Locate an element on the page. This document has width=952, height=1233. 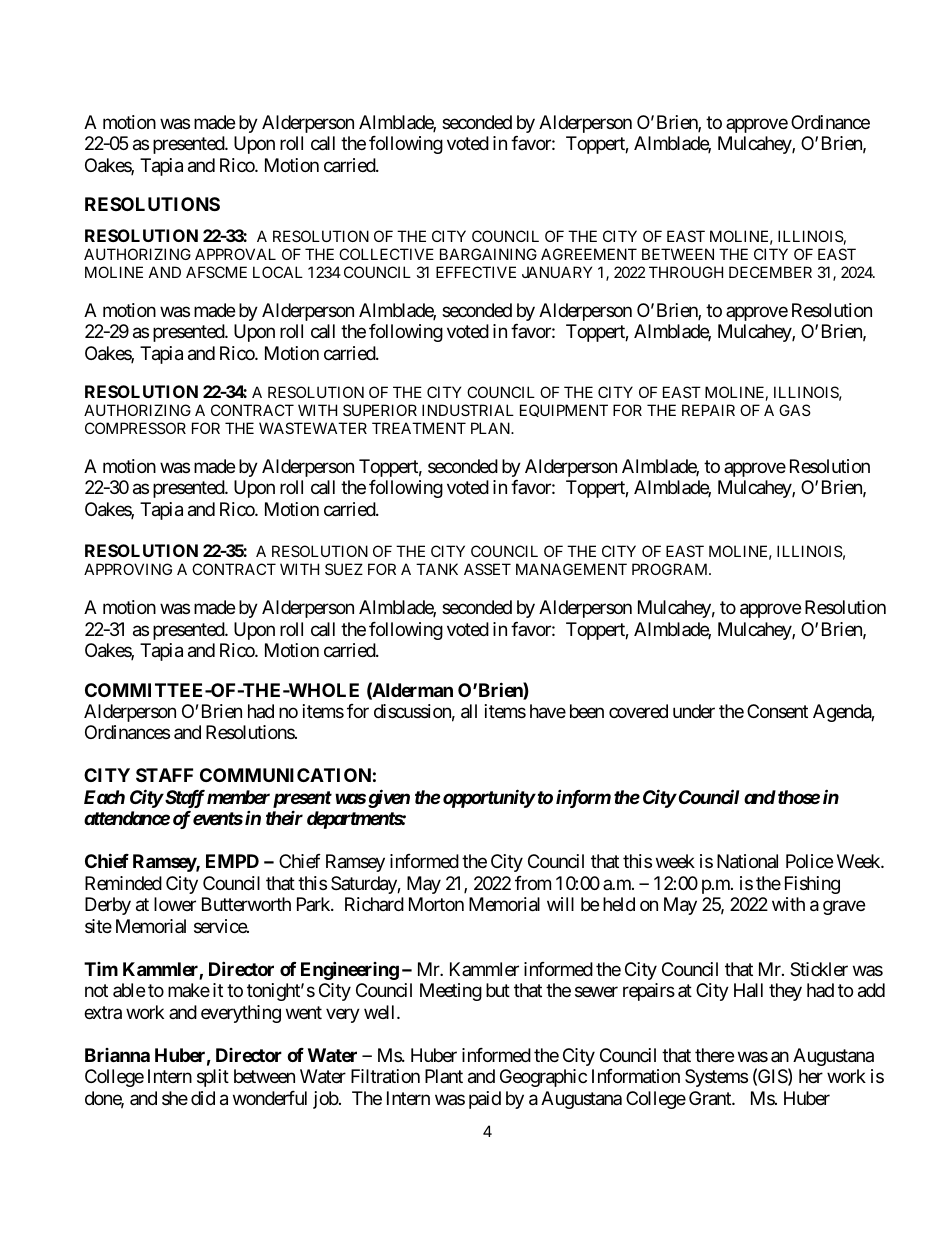
Morton is located at coordinates (436, 904).
